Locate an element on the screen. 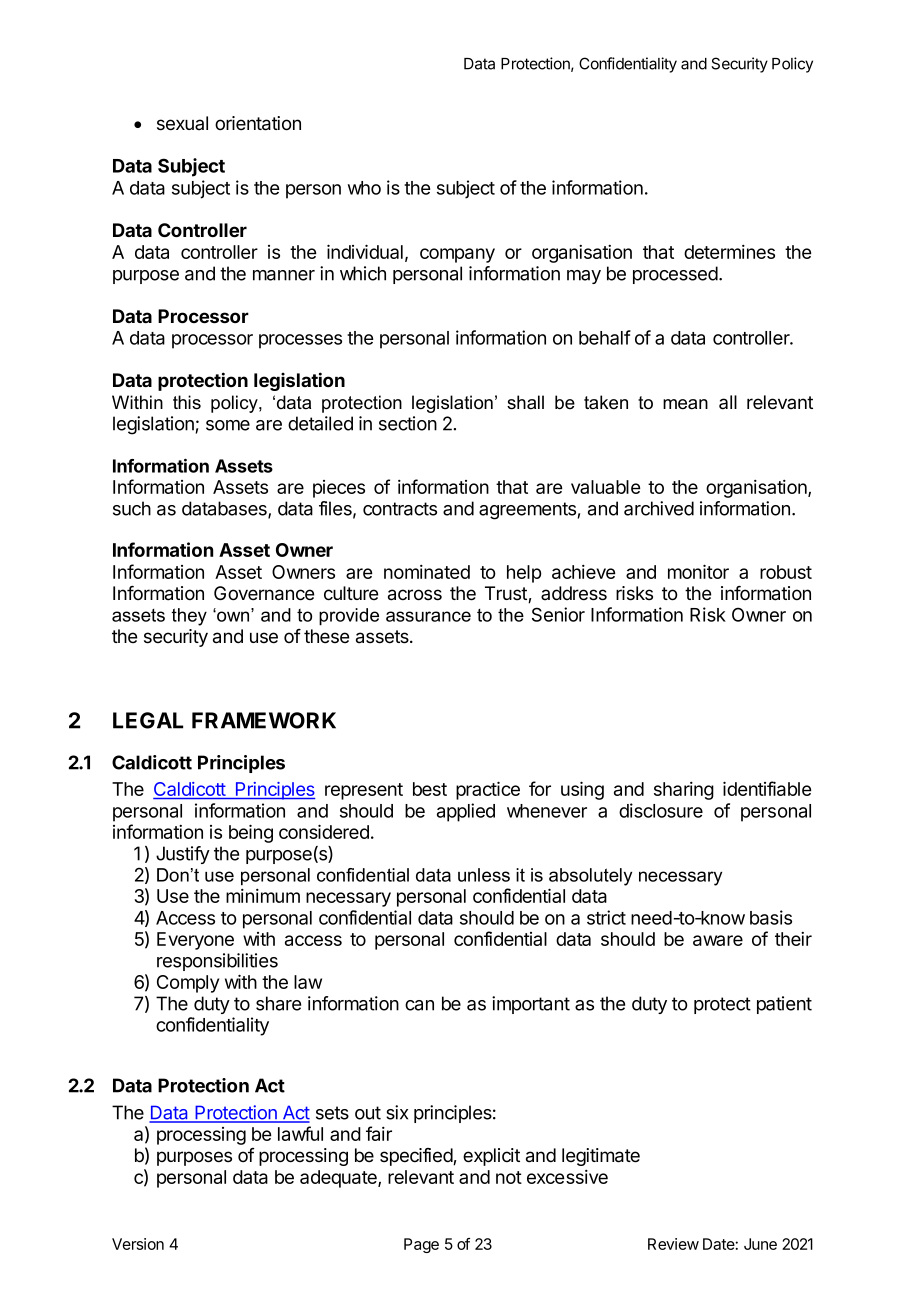  who is located at coordinates (364, 188).
